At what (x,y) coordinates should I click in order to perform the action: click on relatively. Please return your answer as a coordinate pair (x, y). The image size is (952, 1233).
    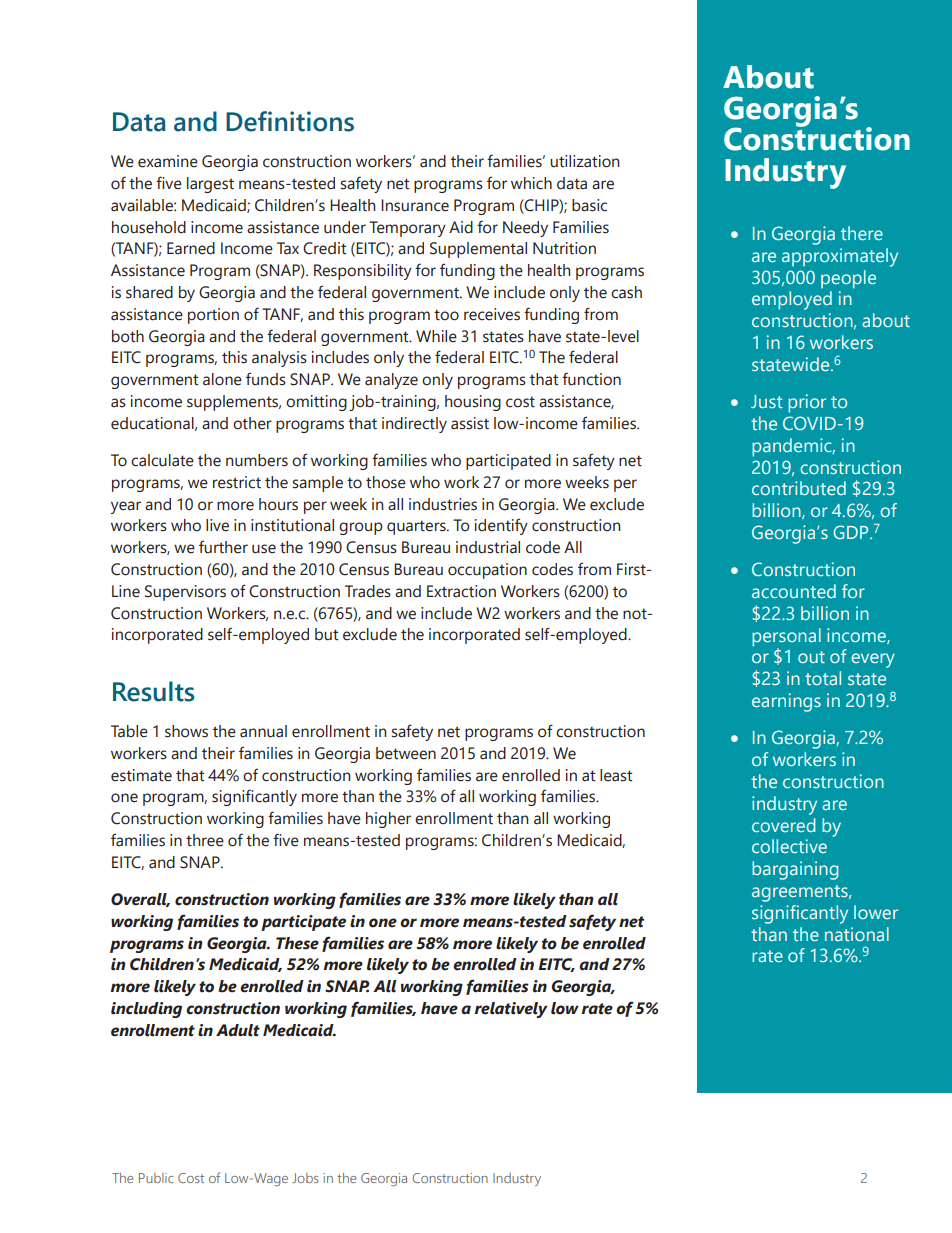
    Looking at the image, I should click on (511, 1010).
